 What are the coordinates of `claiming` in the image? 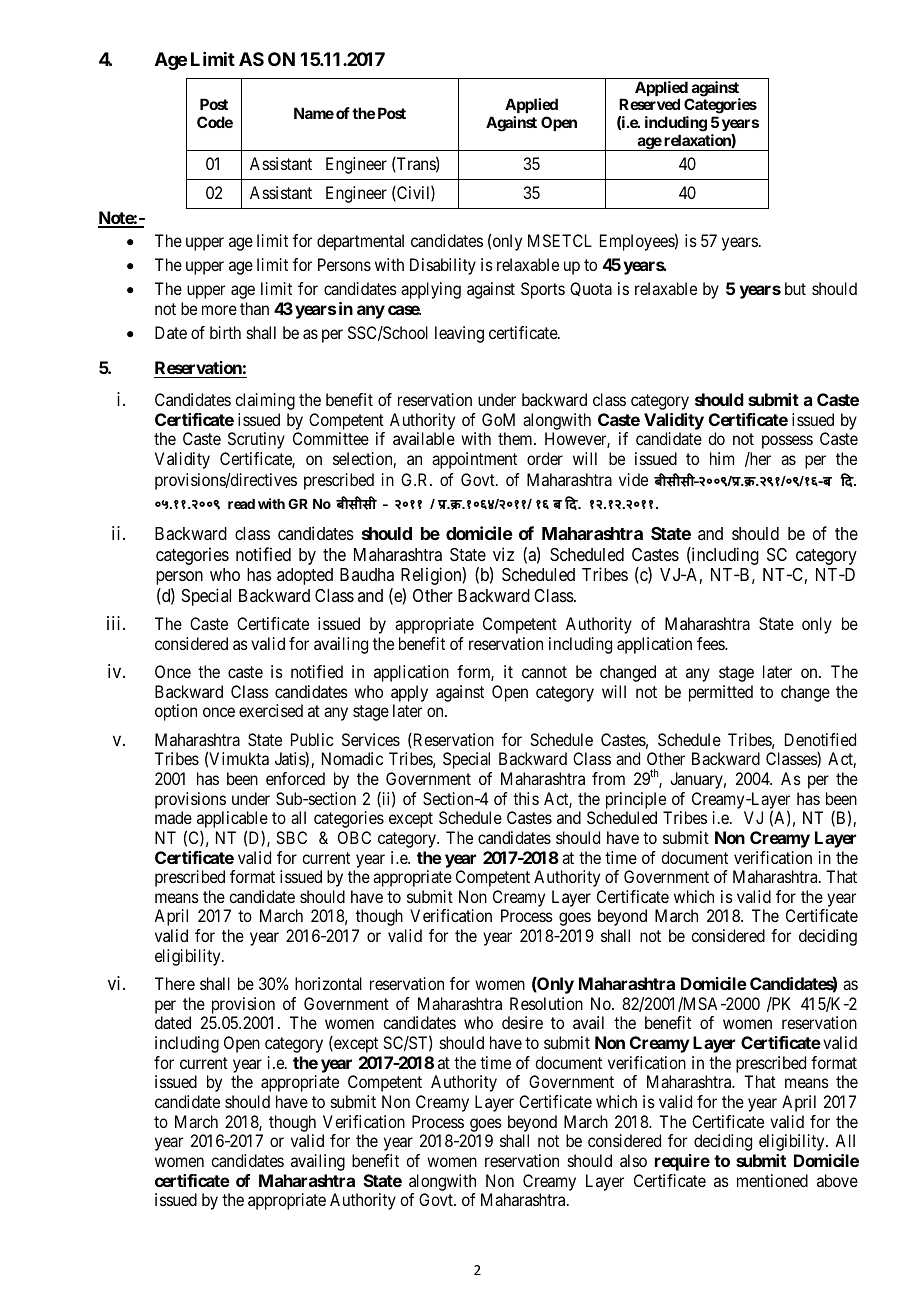 It's located at (265, 401).
